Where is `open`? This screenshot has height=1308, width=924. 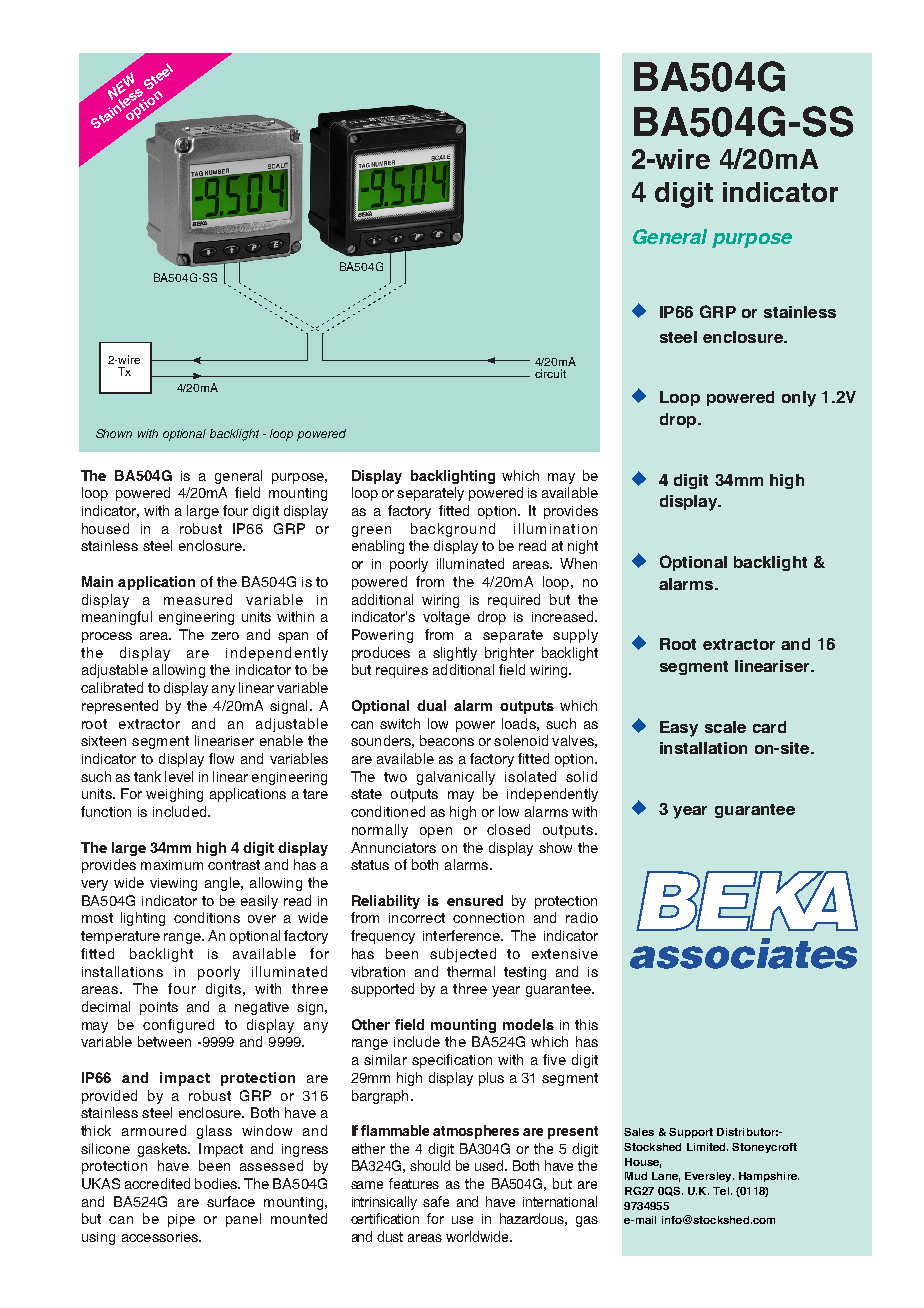 open is located at coordinates (436, 832).
